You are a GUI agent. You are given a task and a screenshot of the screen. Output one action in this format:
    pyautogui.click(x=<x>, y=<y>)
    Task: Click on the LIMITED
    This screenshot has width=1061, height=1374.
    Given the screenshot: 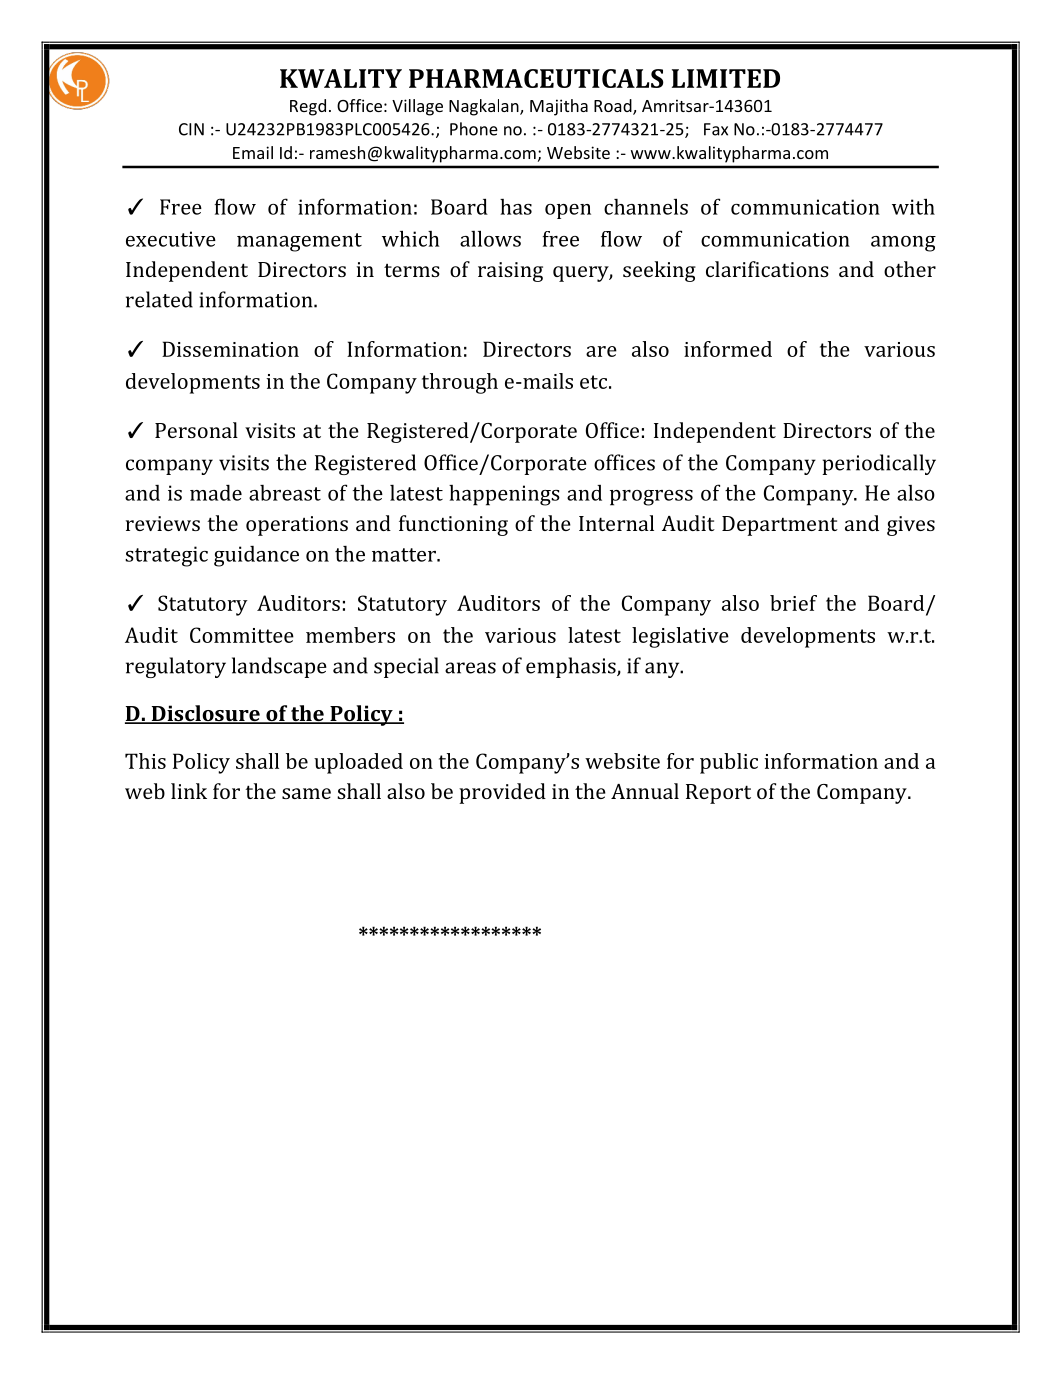 What is the action you would take?
    pyautogui.click(x=726, y=78)
